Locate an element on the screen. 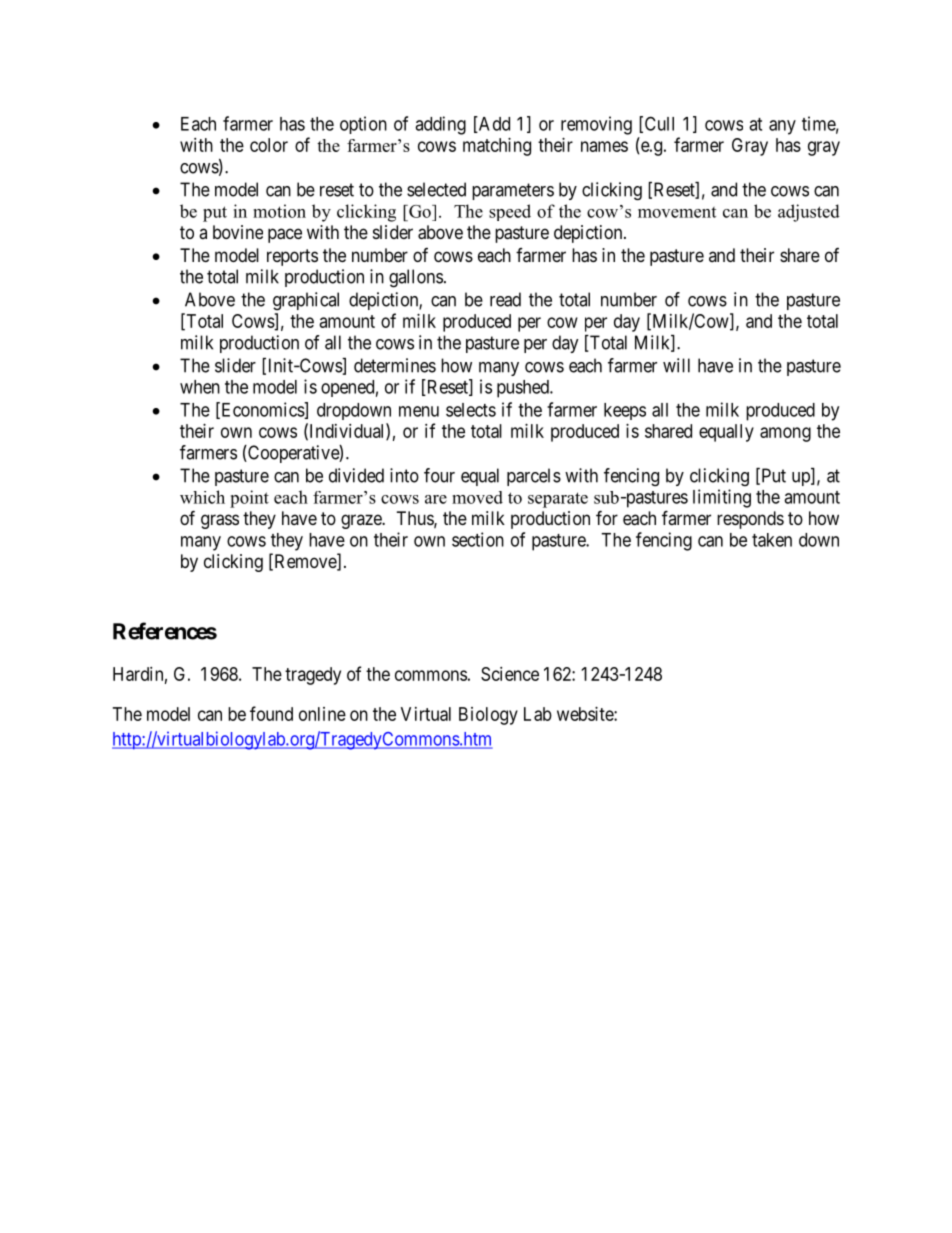  among is located at coordinates (785, 434).
